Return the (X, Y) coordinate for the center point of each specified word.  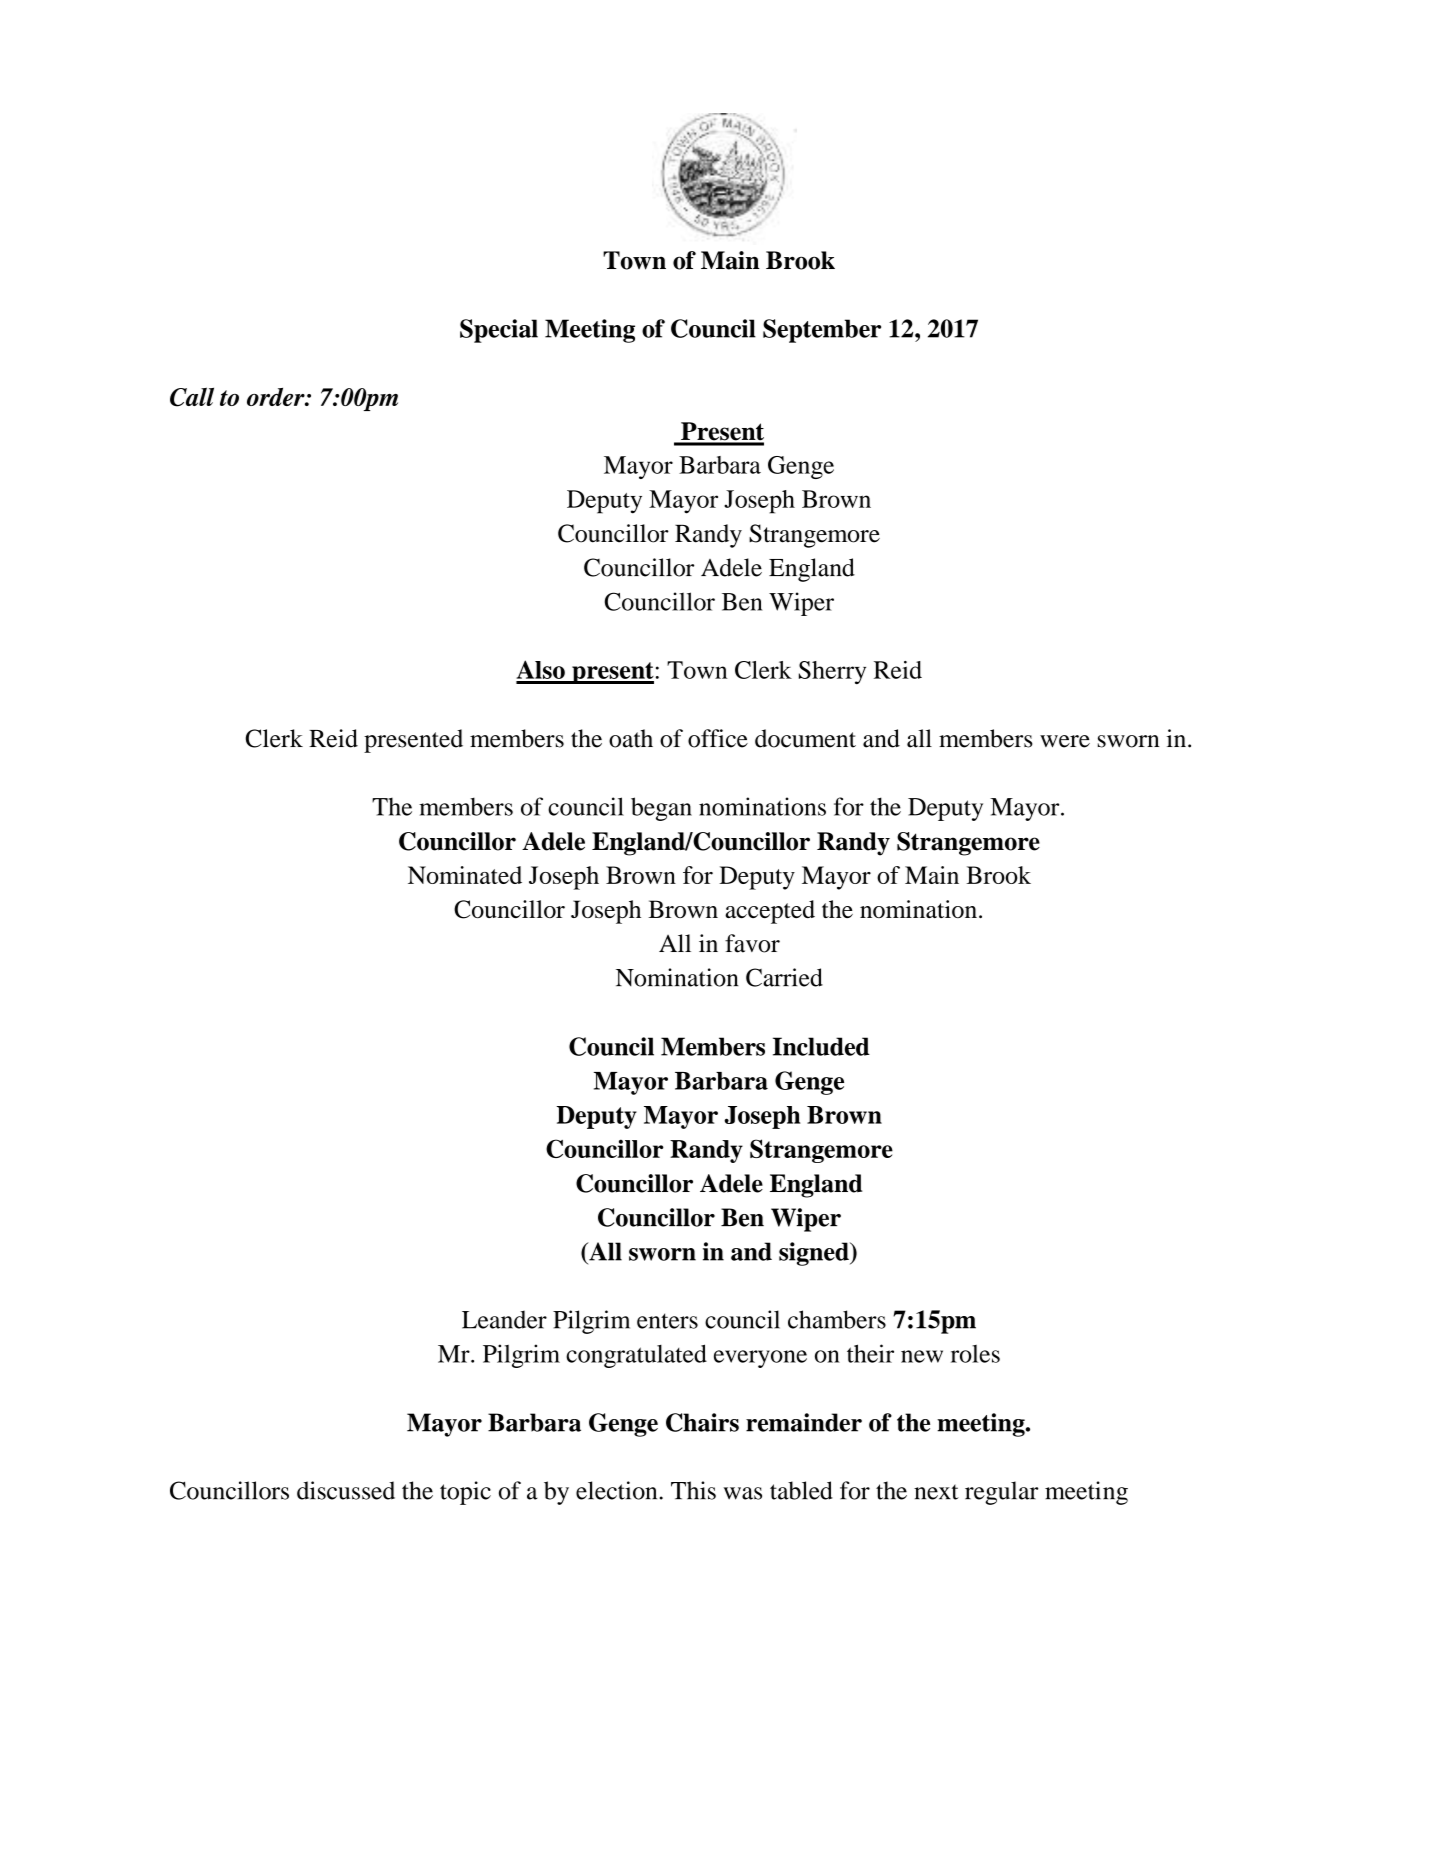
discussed (346, 1490)
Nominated (465, 875)
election (616, 1490)
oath (631, 738)
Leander (504, 1319)
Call (192, 397)
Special (499, 331)
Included (821, 1046)
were (1065, 741)
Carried (784, 977)
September (822, 331)
